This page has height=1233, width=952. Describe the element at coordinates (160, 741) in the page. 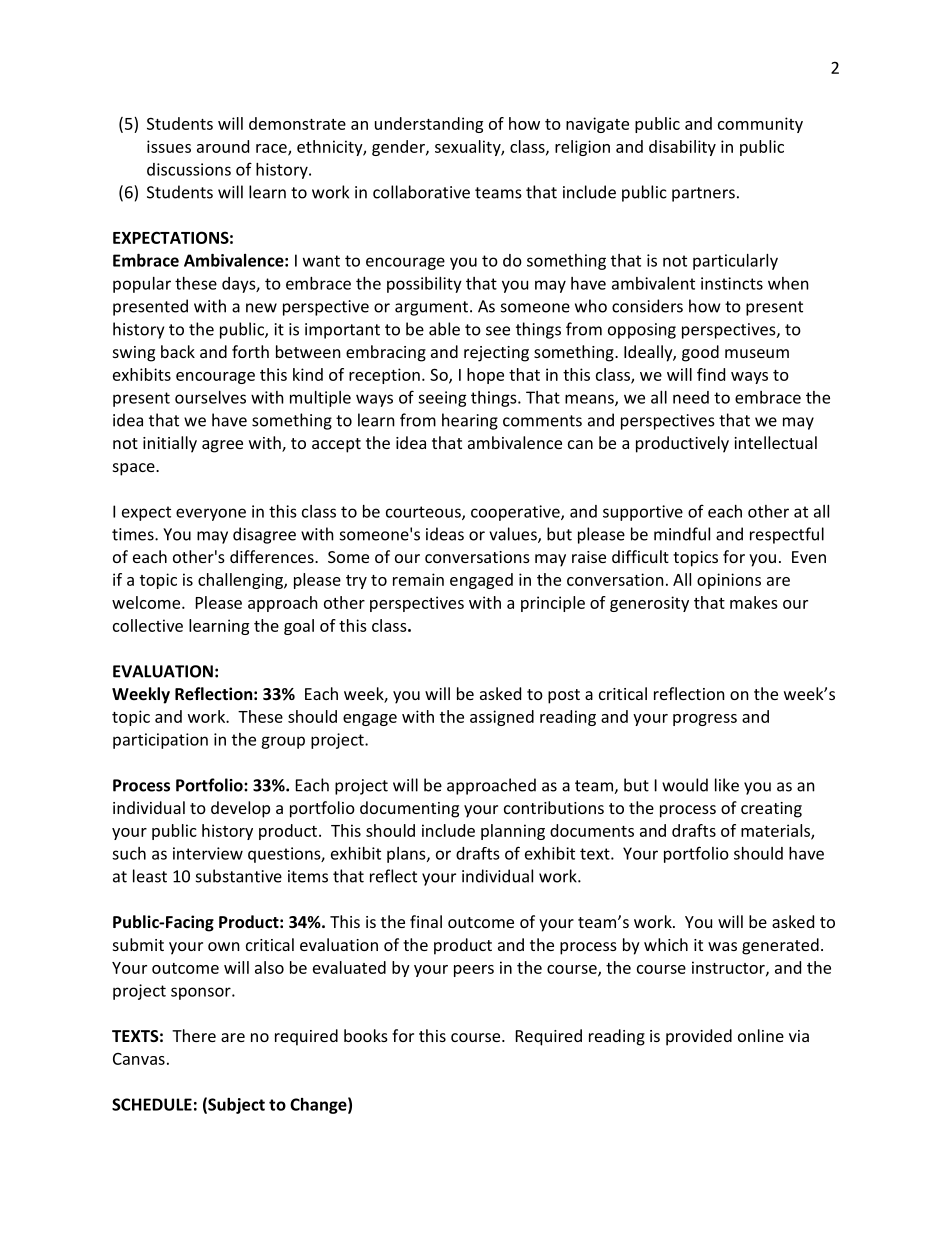

I see `participation` at that location.
